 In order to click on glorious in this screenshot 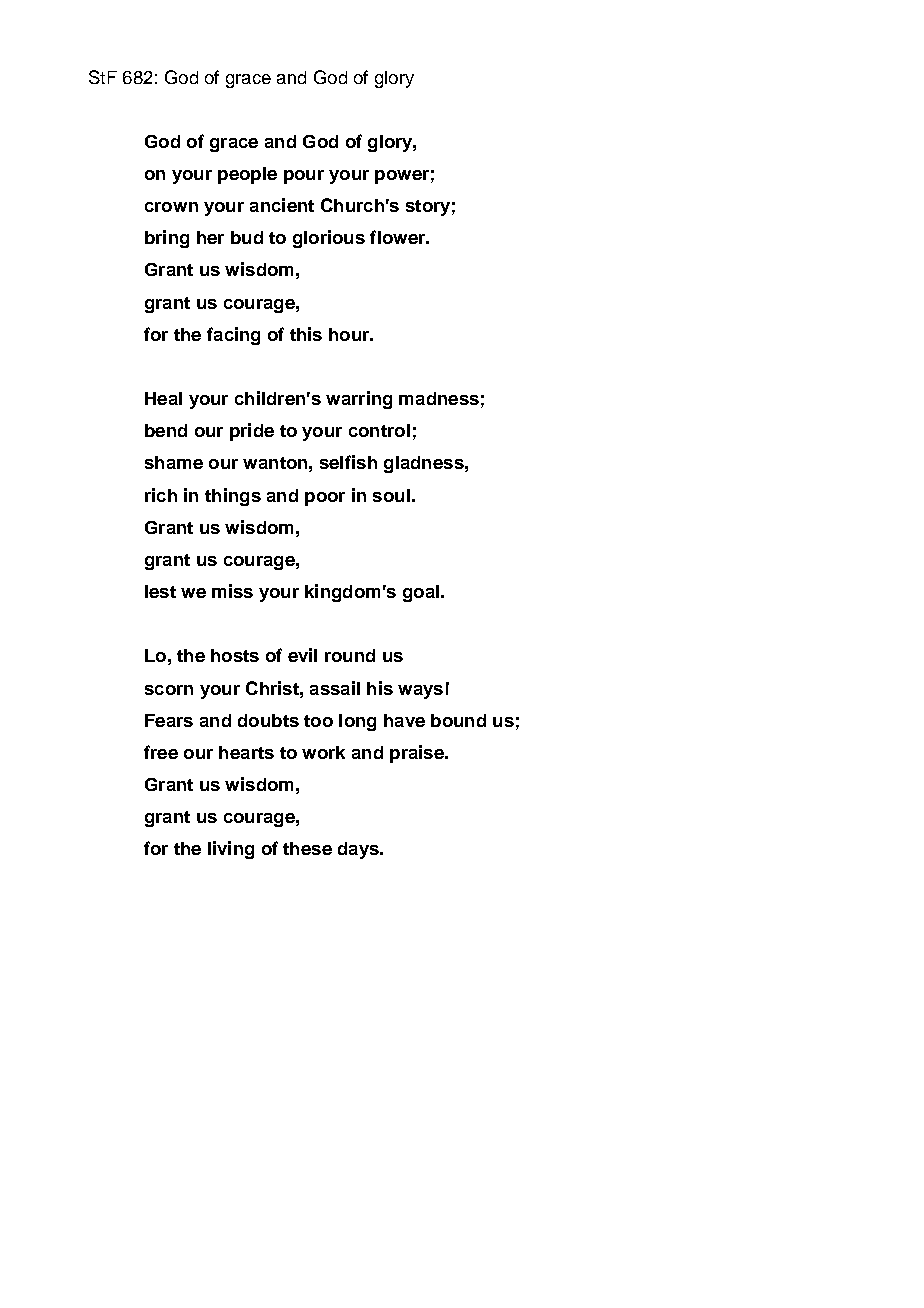, I will do `click(329, 239)`.
